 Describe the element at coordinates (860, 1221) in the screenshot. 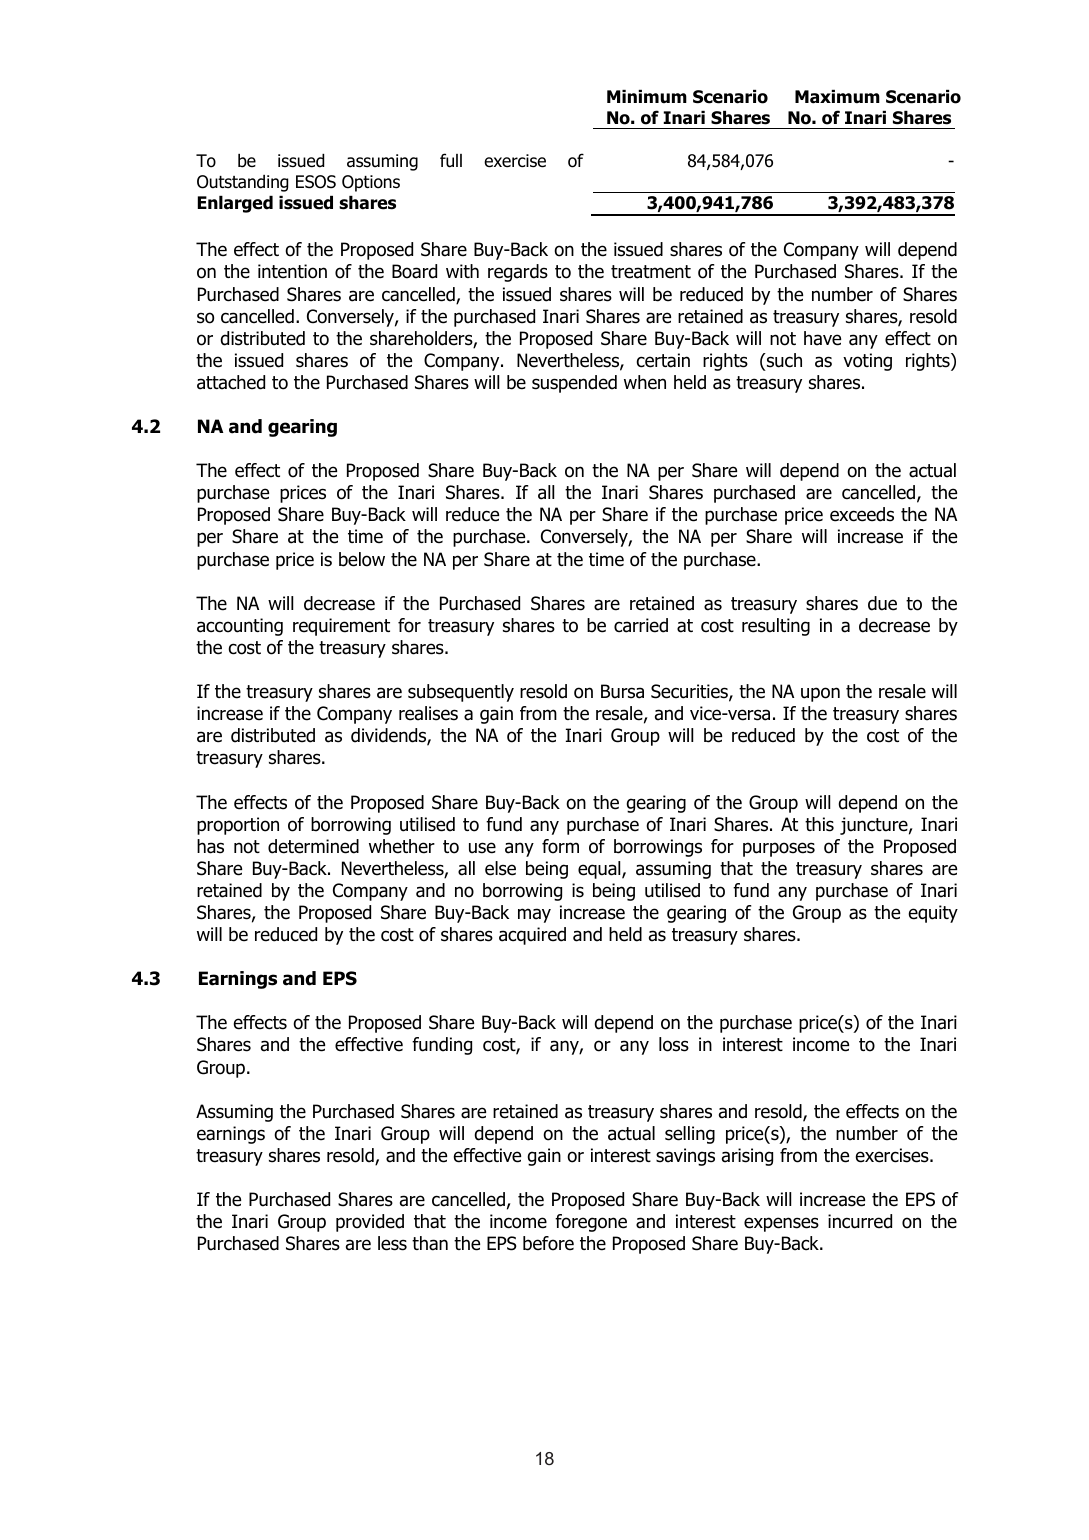

I see `incurred` at that location.
